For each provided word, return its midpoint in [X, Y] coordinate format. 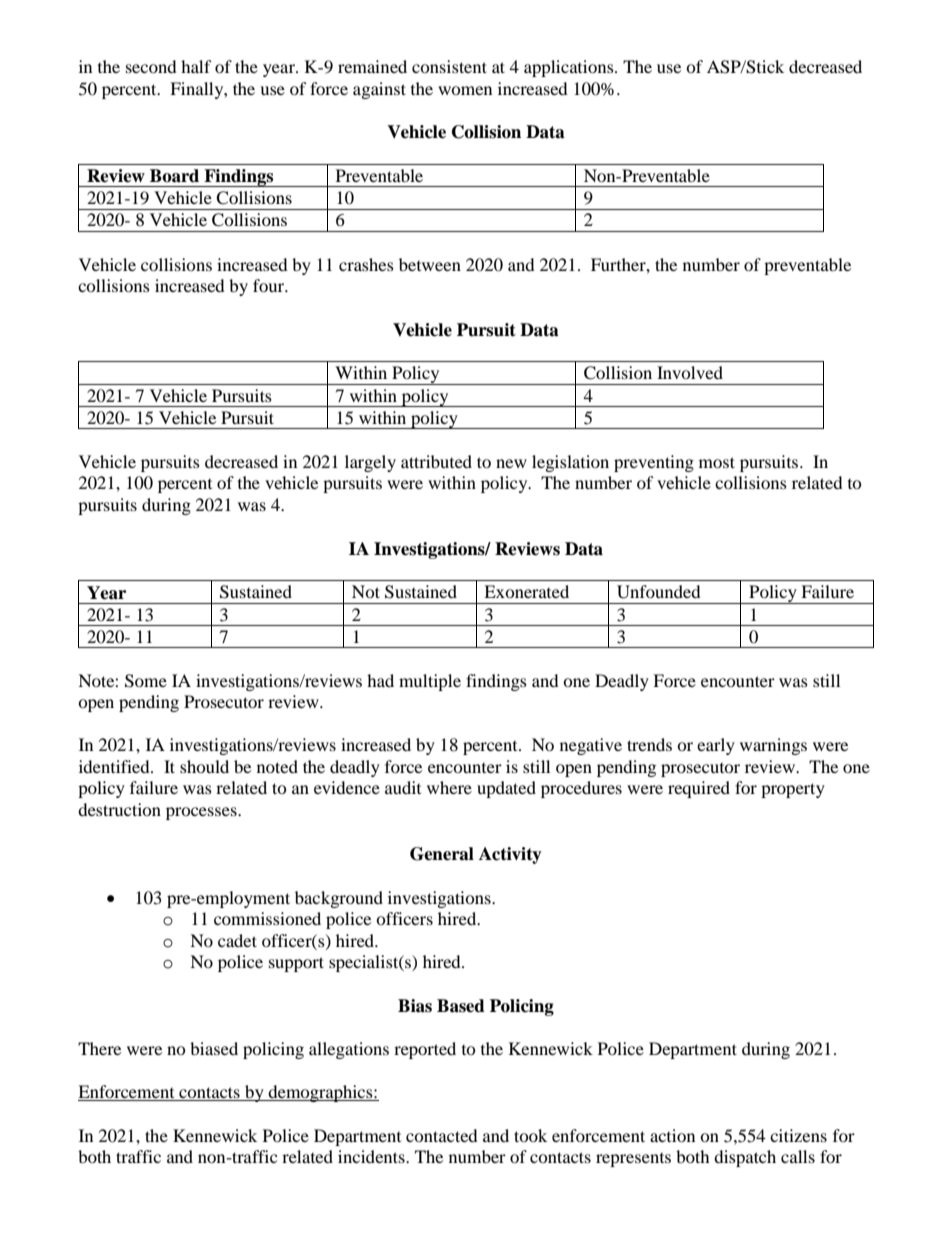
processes [202, 813]
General [442, 854]
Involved [690, 372]
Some [146, 681]
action [672, 1135]
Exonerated [526, 591]
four [270, 285]
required [699, 789]
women [465, 90]
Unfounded [659, 592]
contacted [442, 1135]
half [196, 66]
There [99, 1048]
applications [570, 68]
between [430, 264]
